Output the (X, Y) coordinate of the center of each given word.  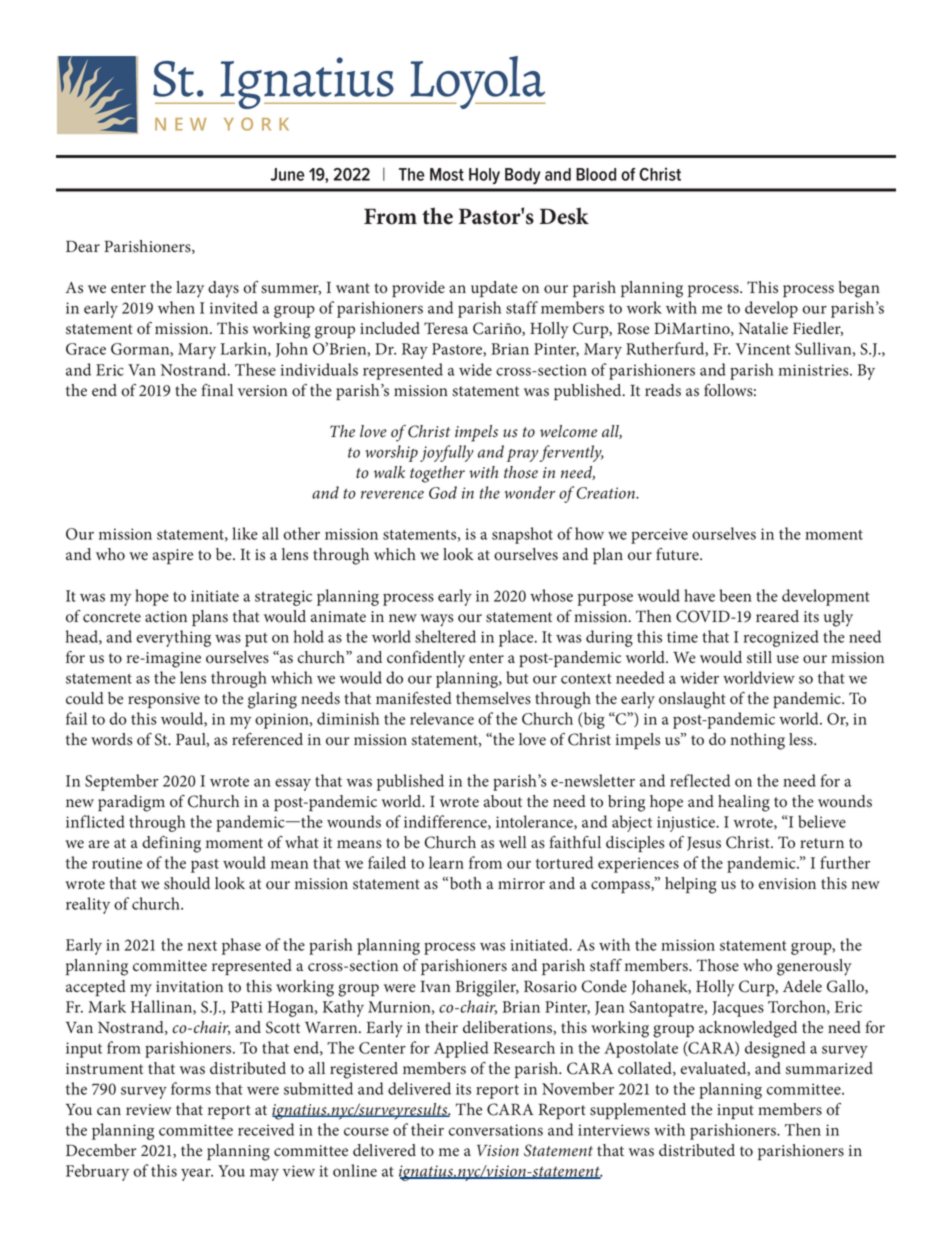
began (859, 289)
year (197, 1175)
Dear (83, 246)
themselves (493, 698)
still (759, 657)
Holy (484, 176)
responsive (164, 700)
